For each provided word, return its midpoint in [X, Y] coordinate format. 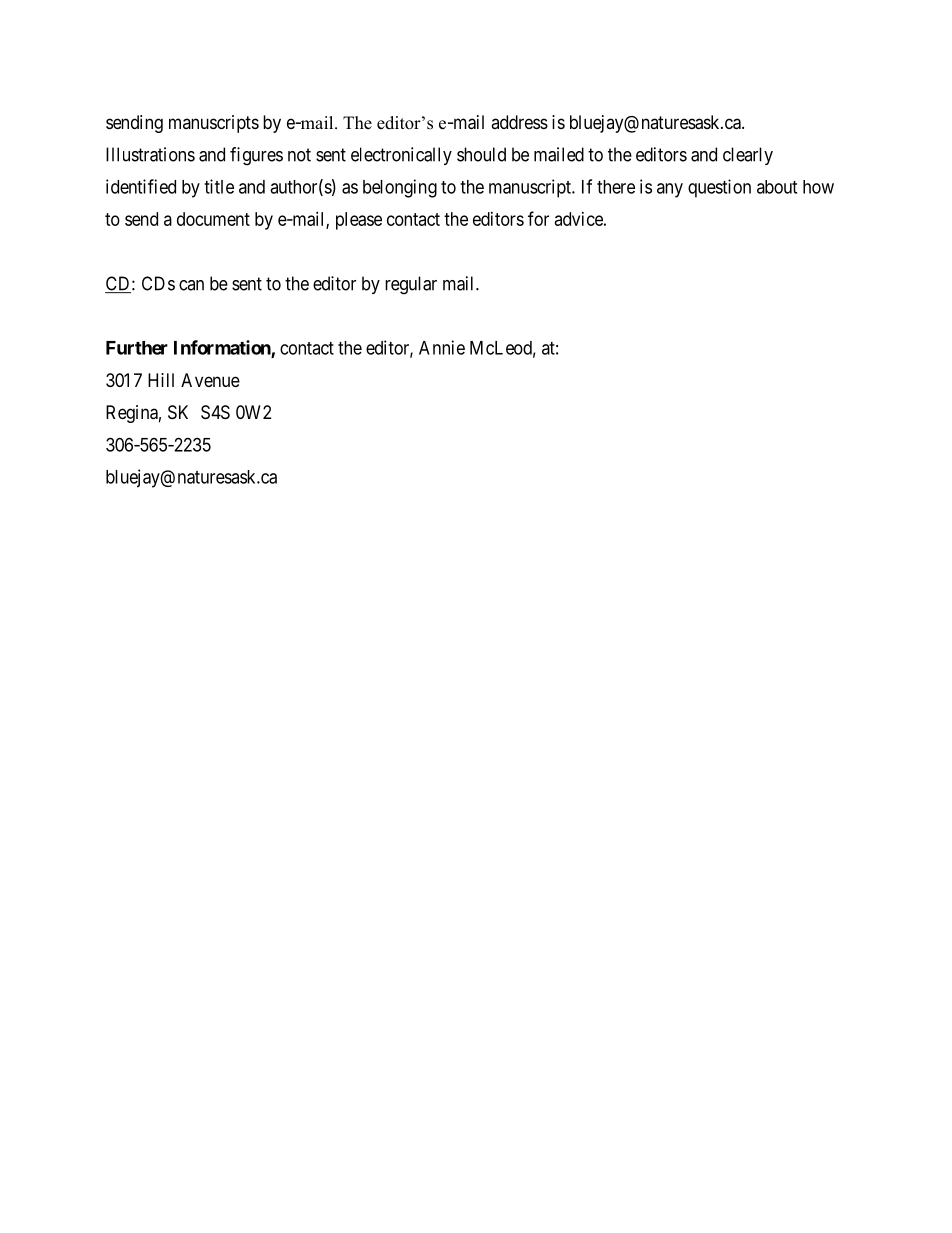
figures [256, 156]
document [213, 219]
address [519, 122]
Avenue [210, 380]
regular [411, 285]
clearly [748, 156]
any [670, 190]
